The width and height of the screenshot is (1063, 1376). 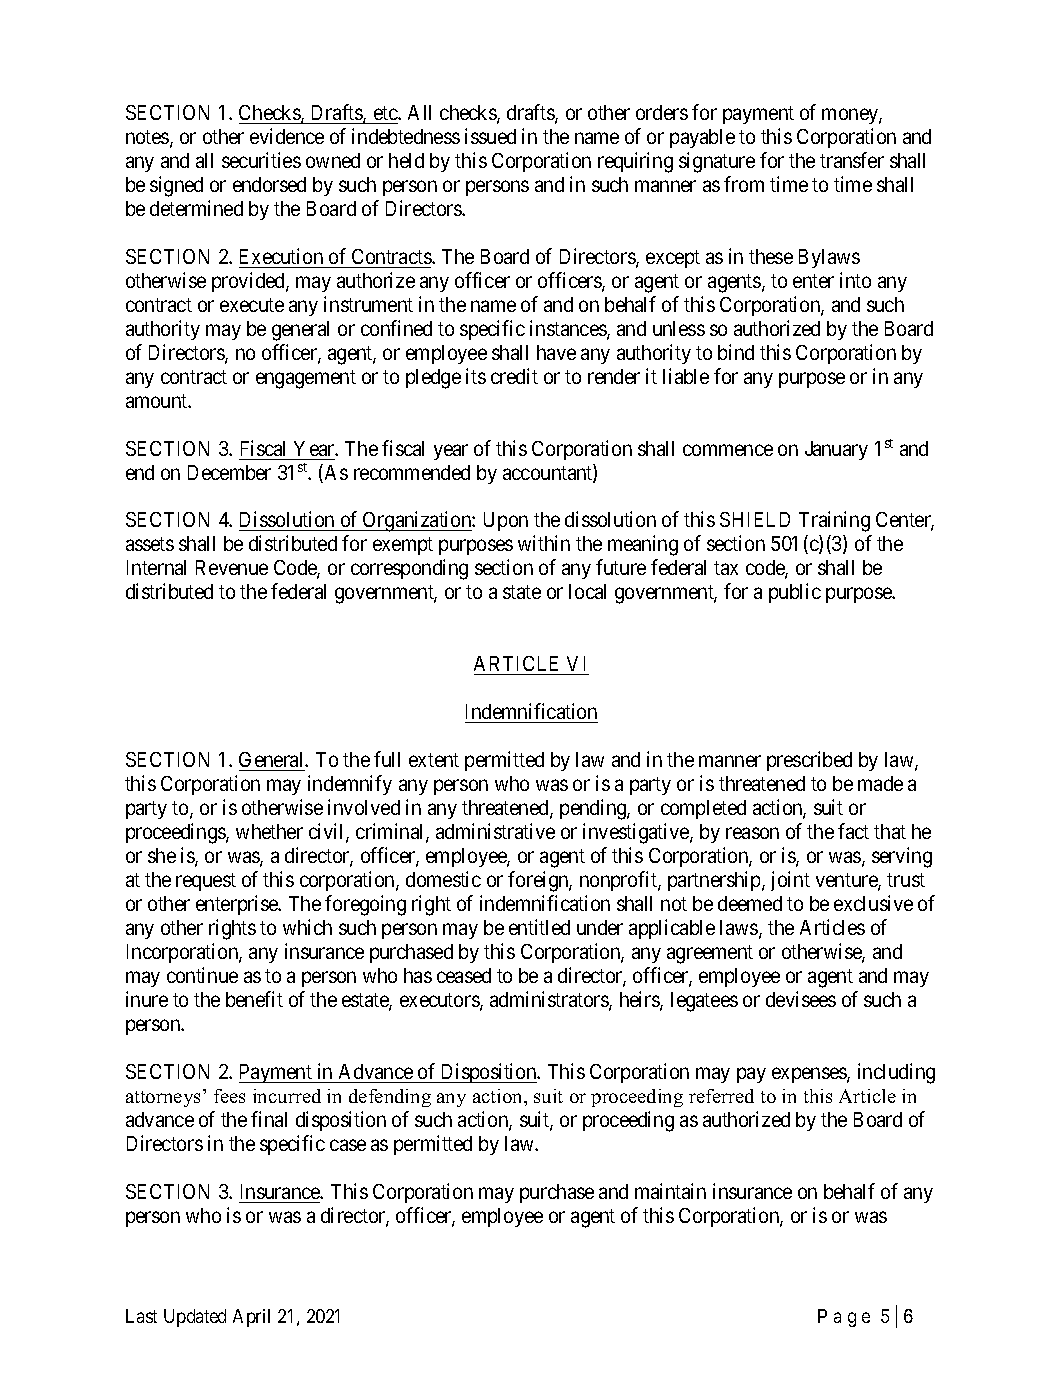 What do you see at coordinates (809, 761) in the screenshot?
I see `prescribed` at bounding box center [809, 761].
